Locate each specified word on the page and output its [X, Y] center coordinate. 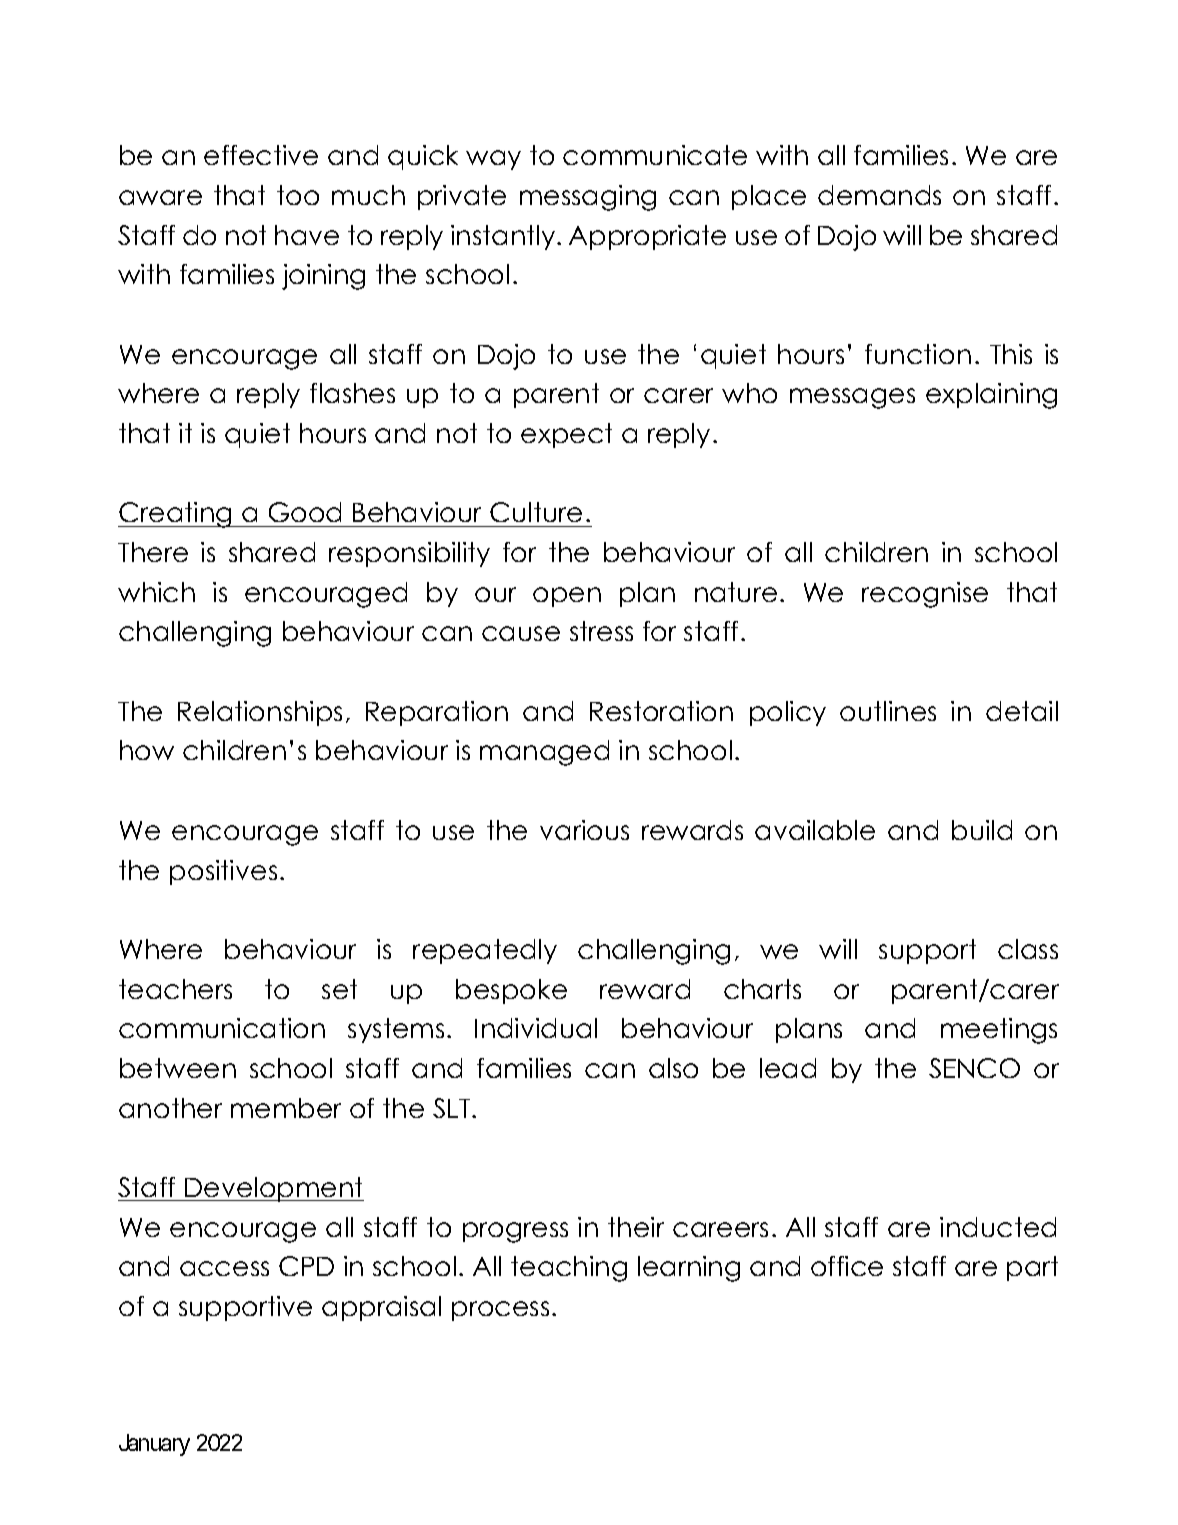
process [500, 1311]
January [154, 1445]
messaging [588, 198]
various [584, 830]
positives [223, 872]
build [982, 830]
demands [879, 195]
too [298, 195]
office [847, 1266]
